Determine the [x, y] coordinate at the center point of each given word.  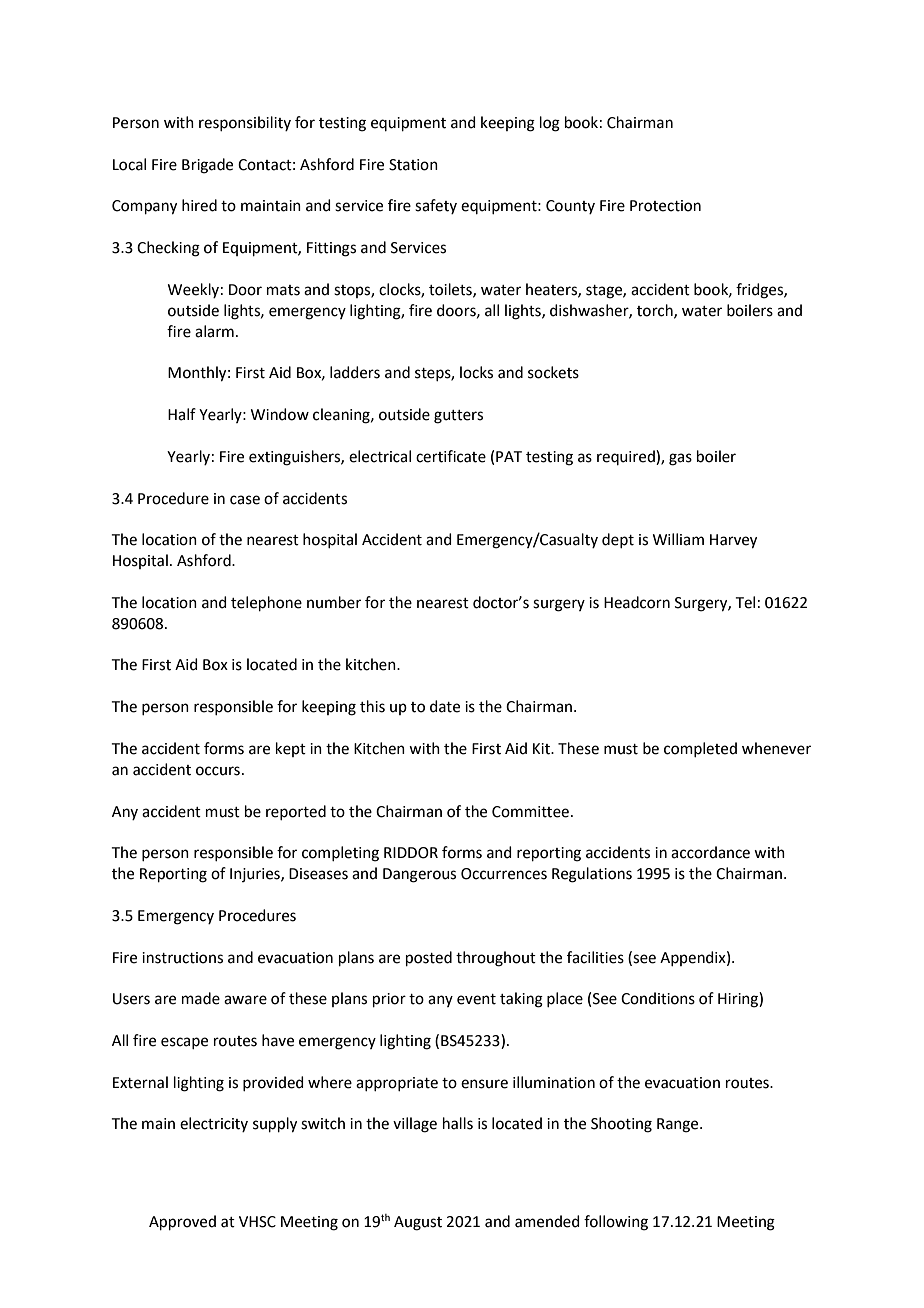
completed [700, 749]
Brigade [207, 166]
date [445, 706]
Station [413, 165]
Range [679, 1125]
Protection [665, 206]
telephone [266, 603]
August [418, 1223]
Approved [182, 1222]
